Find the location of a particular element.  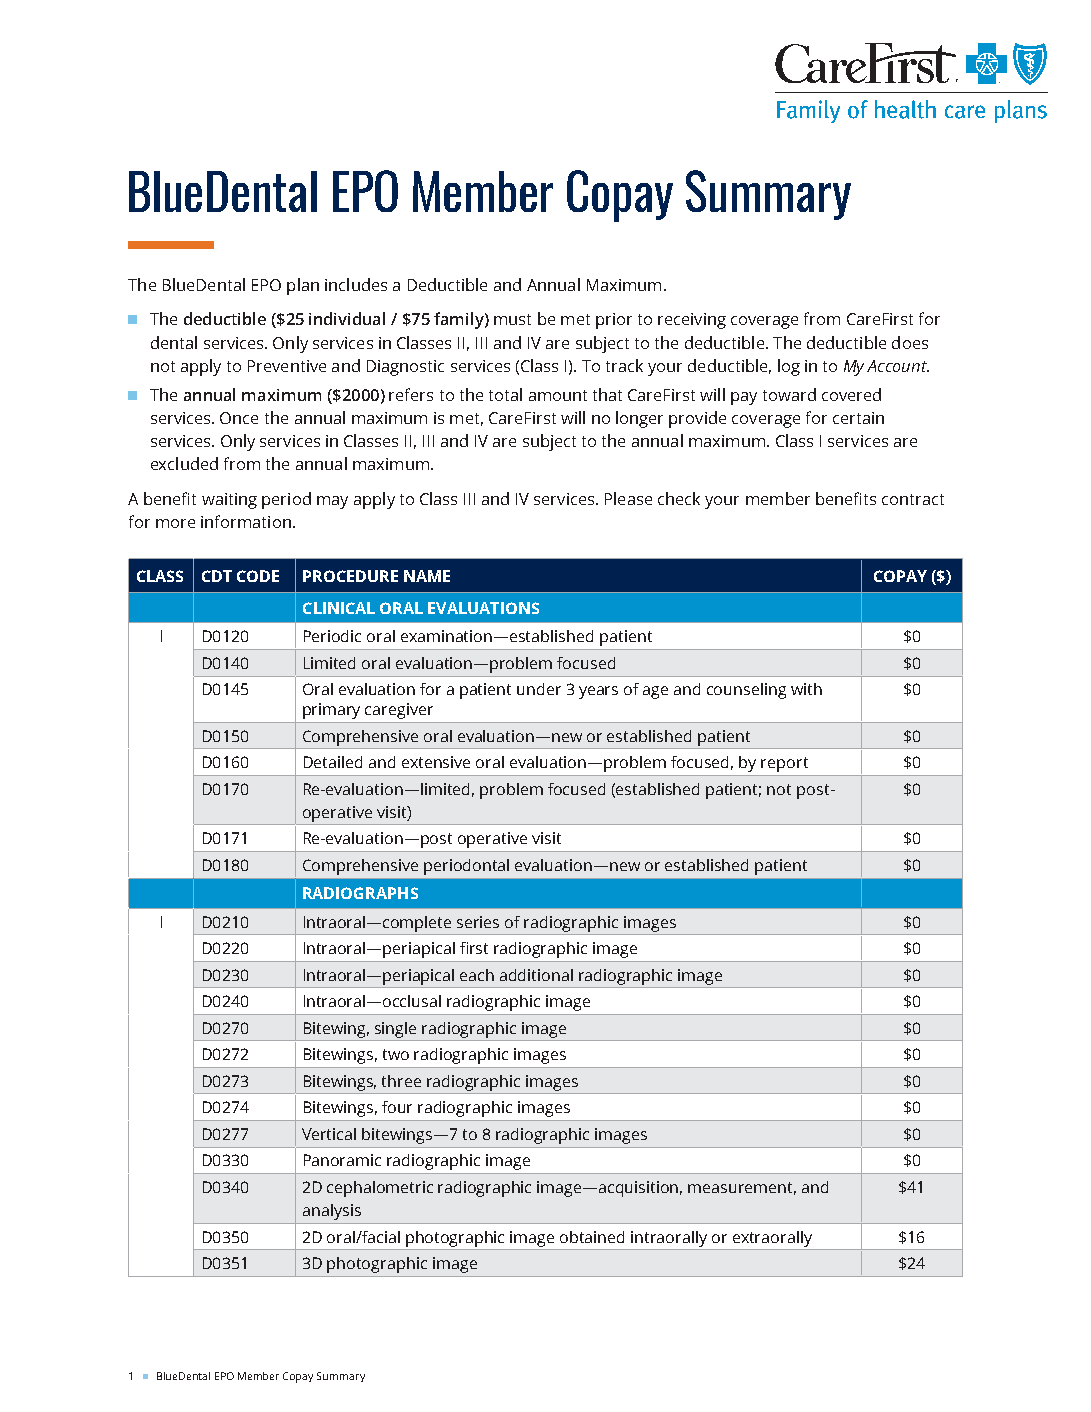

must is located at coordinates (512, 319).
